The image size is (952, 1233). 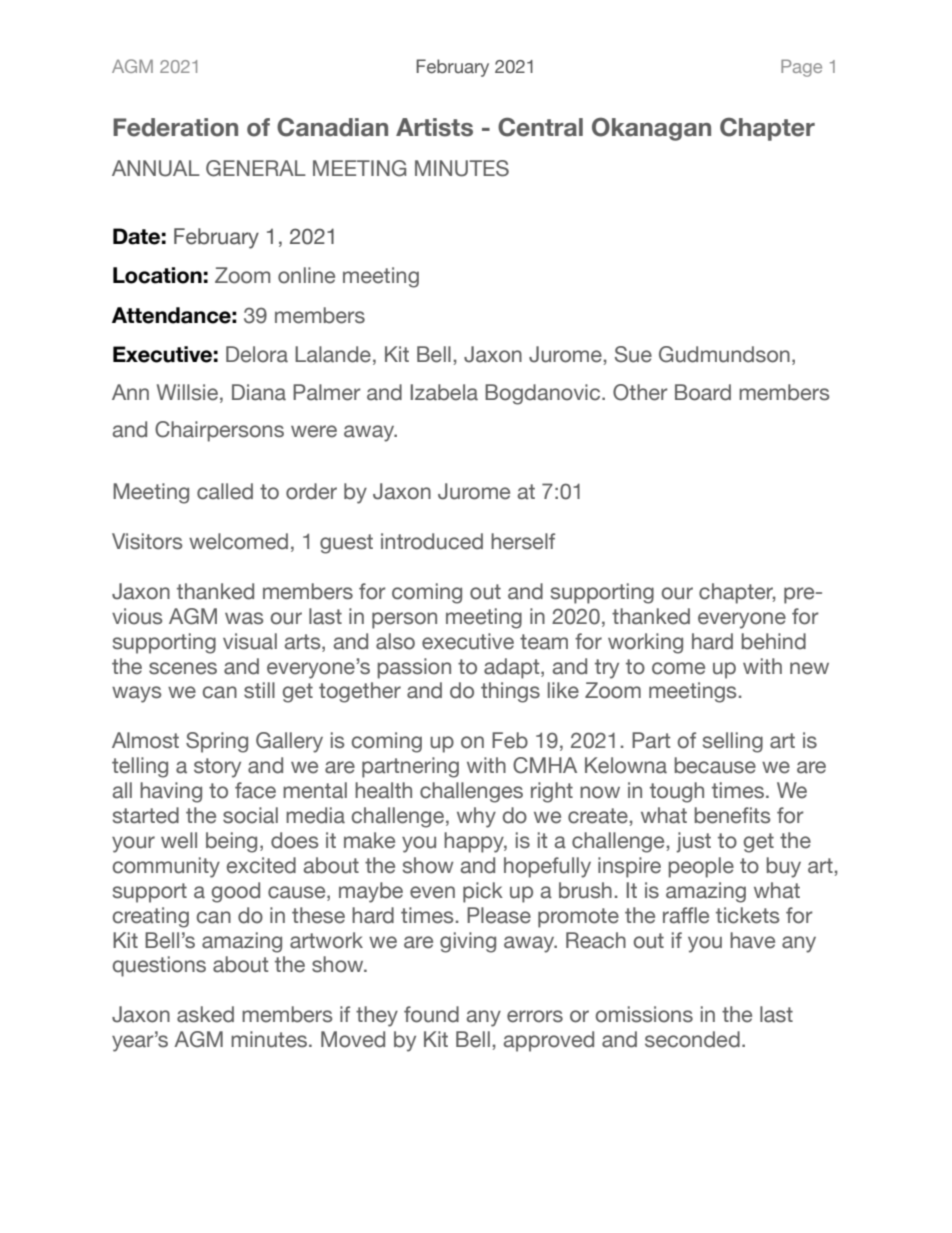 I want to click on found, so click(x=431, y=1014).
